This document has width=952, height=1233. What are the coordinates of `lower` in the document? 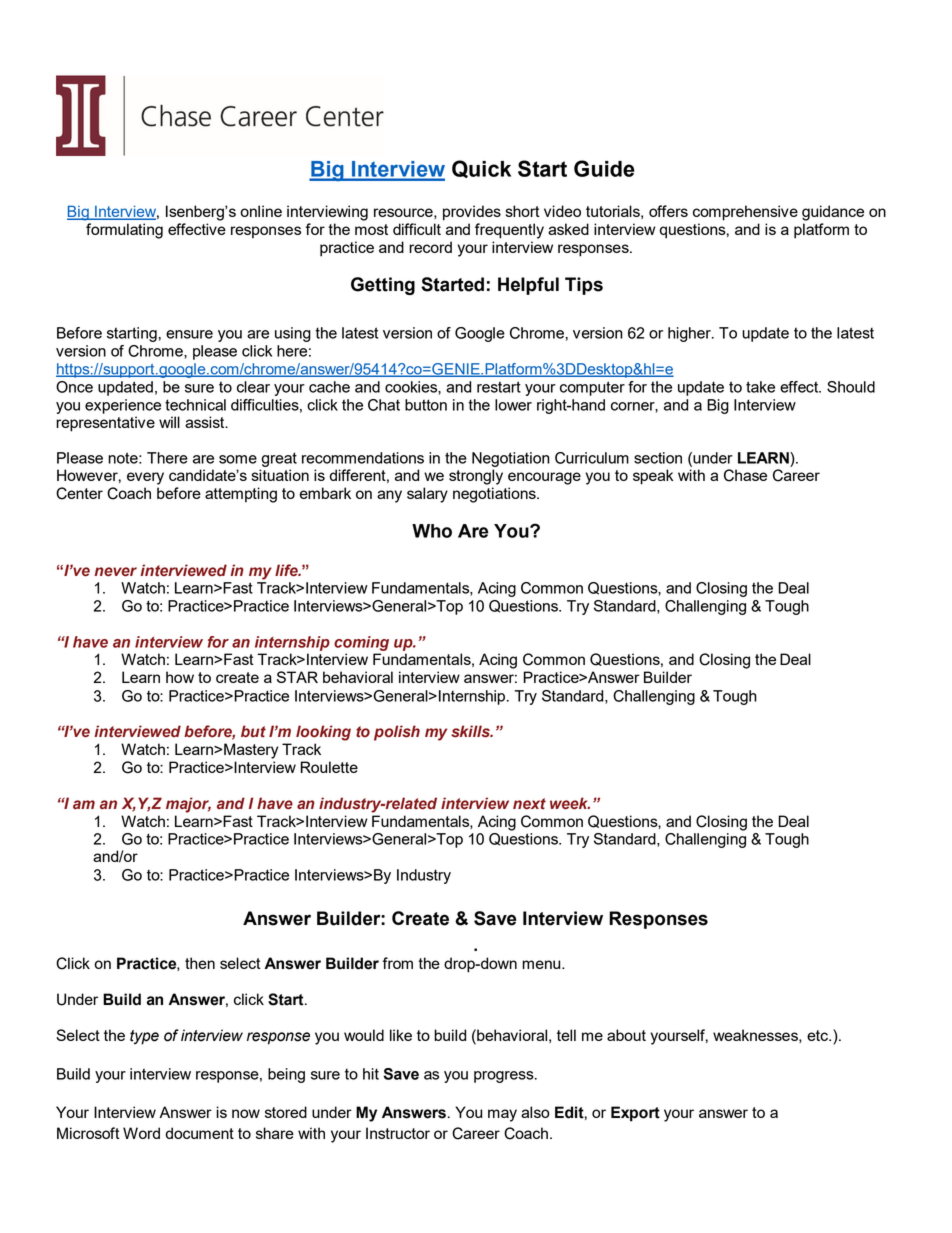 It's located at (513, 405).
